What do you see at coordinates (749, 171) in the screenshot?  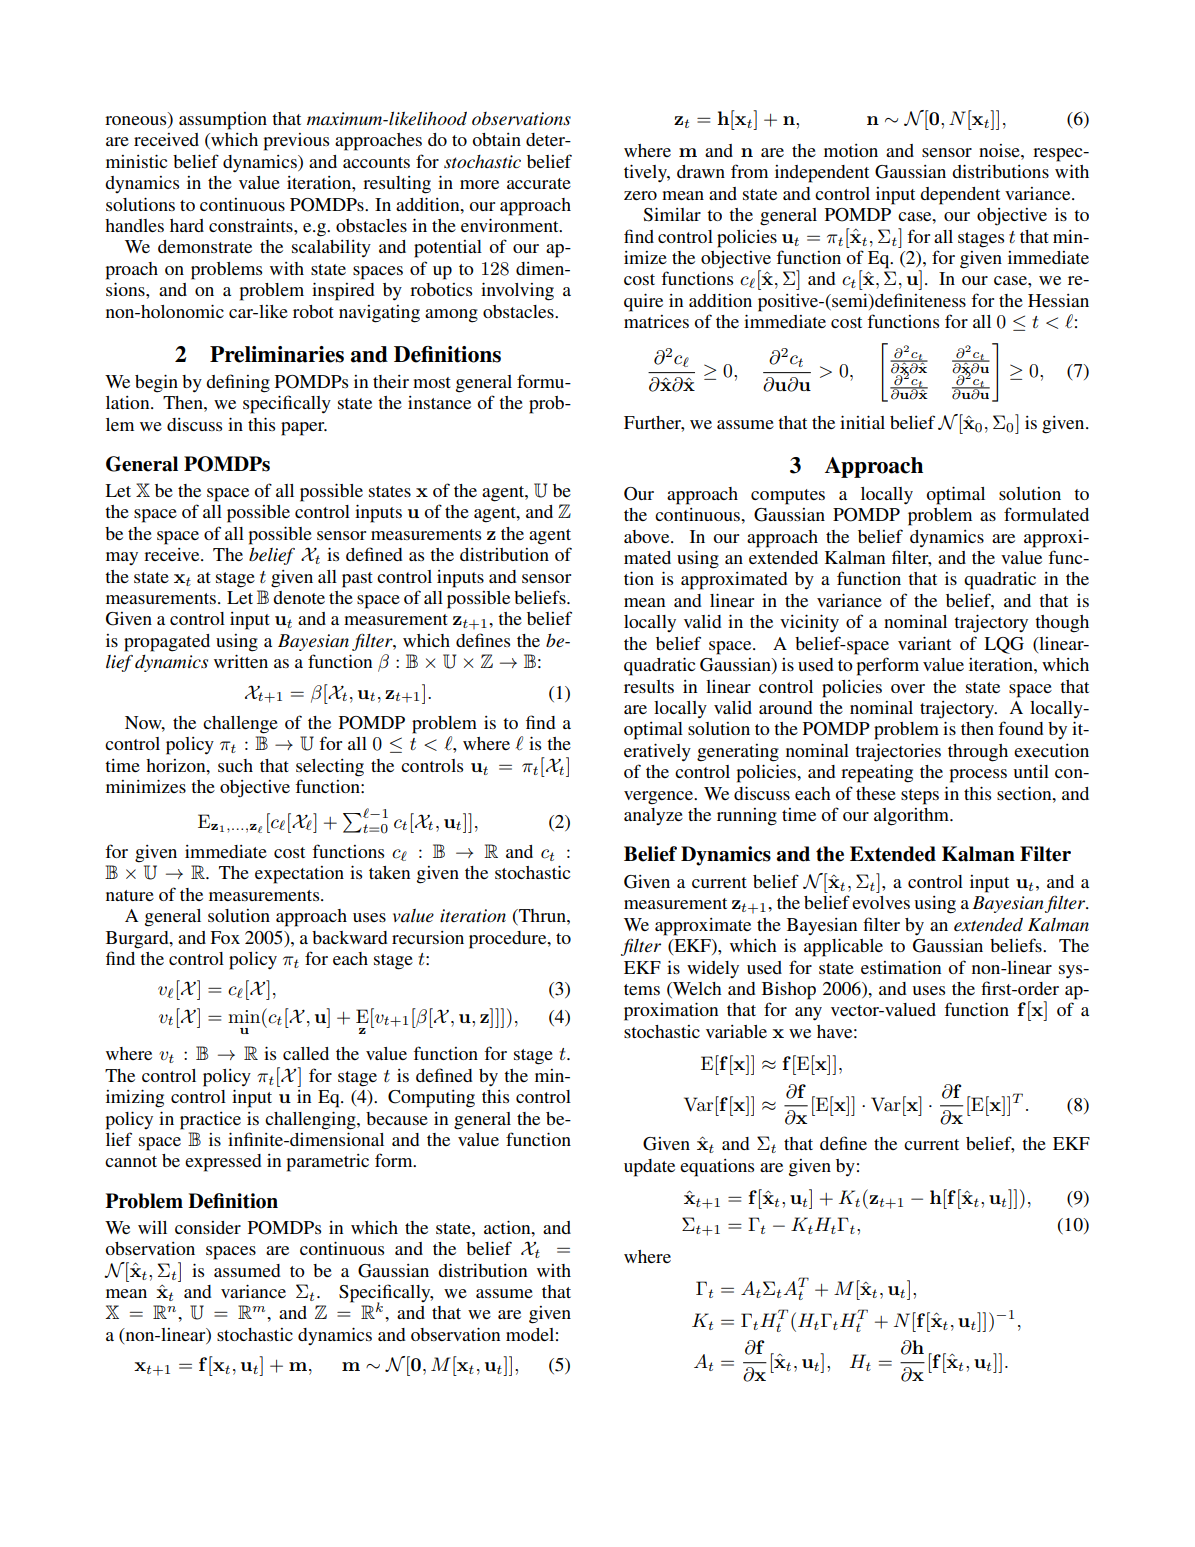 I see `from` at bounding box center [749, 171].
